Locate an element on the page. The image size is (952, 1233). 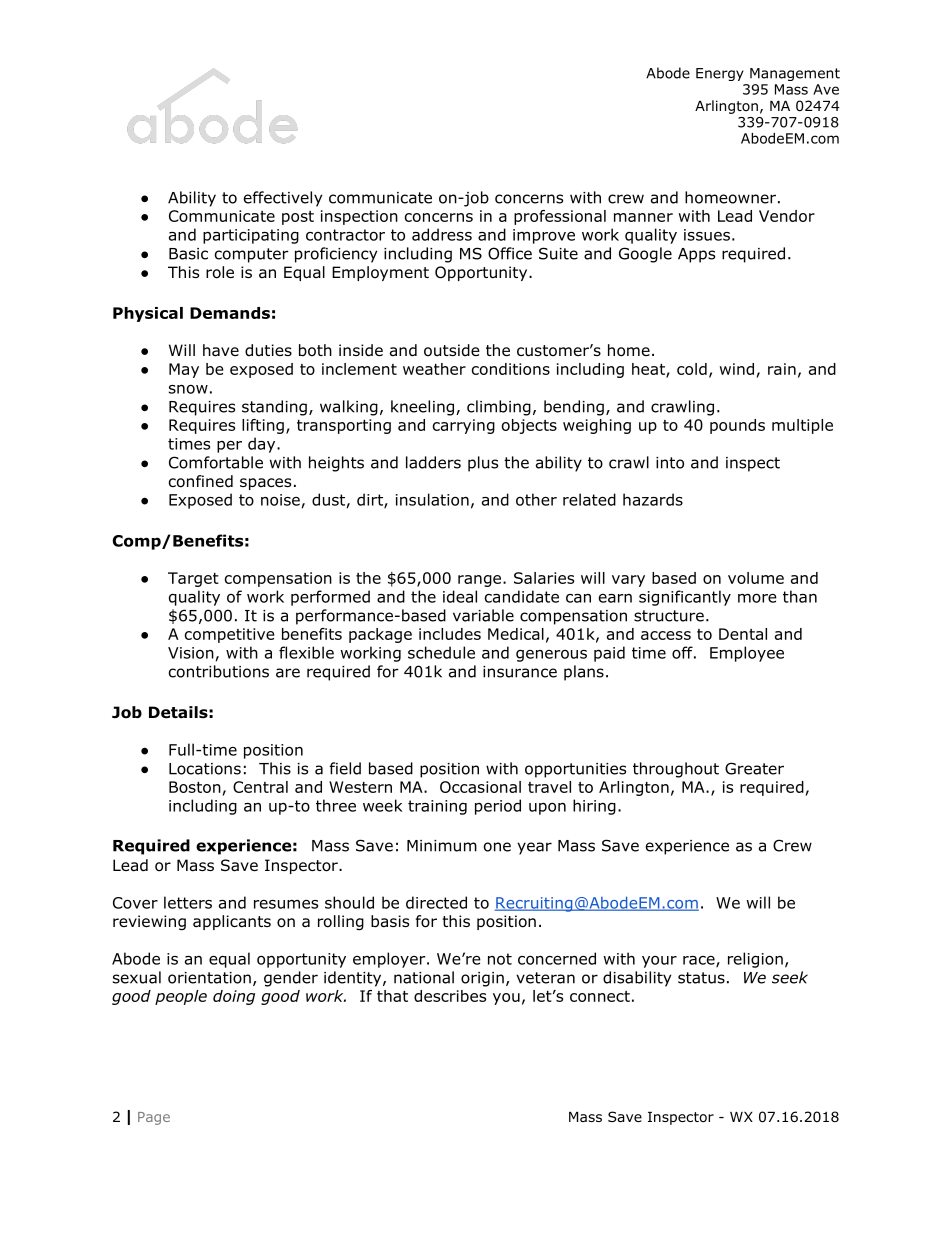
into is located at coordinates (670, 463).
